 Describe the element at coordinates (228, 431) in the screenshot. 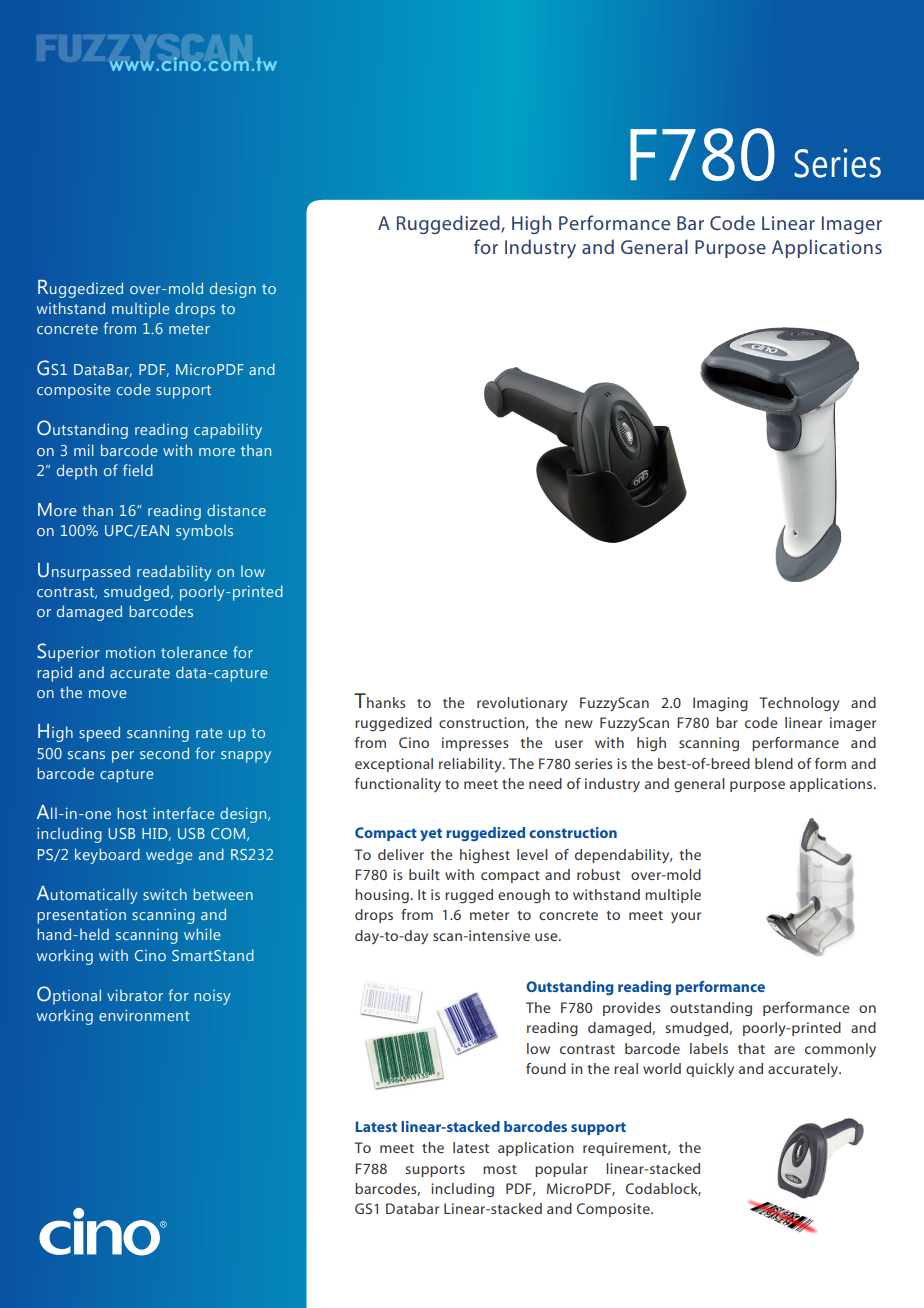

I see `capability` at that location.
